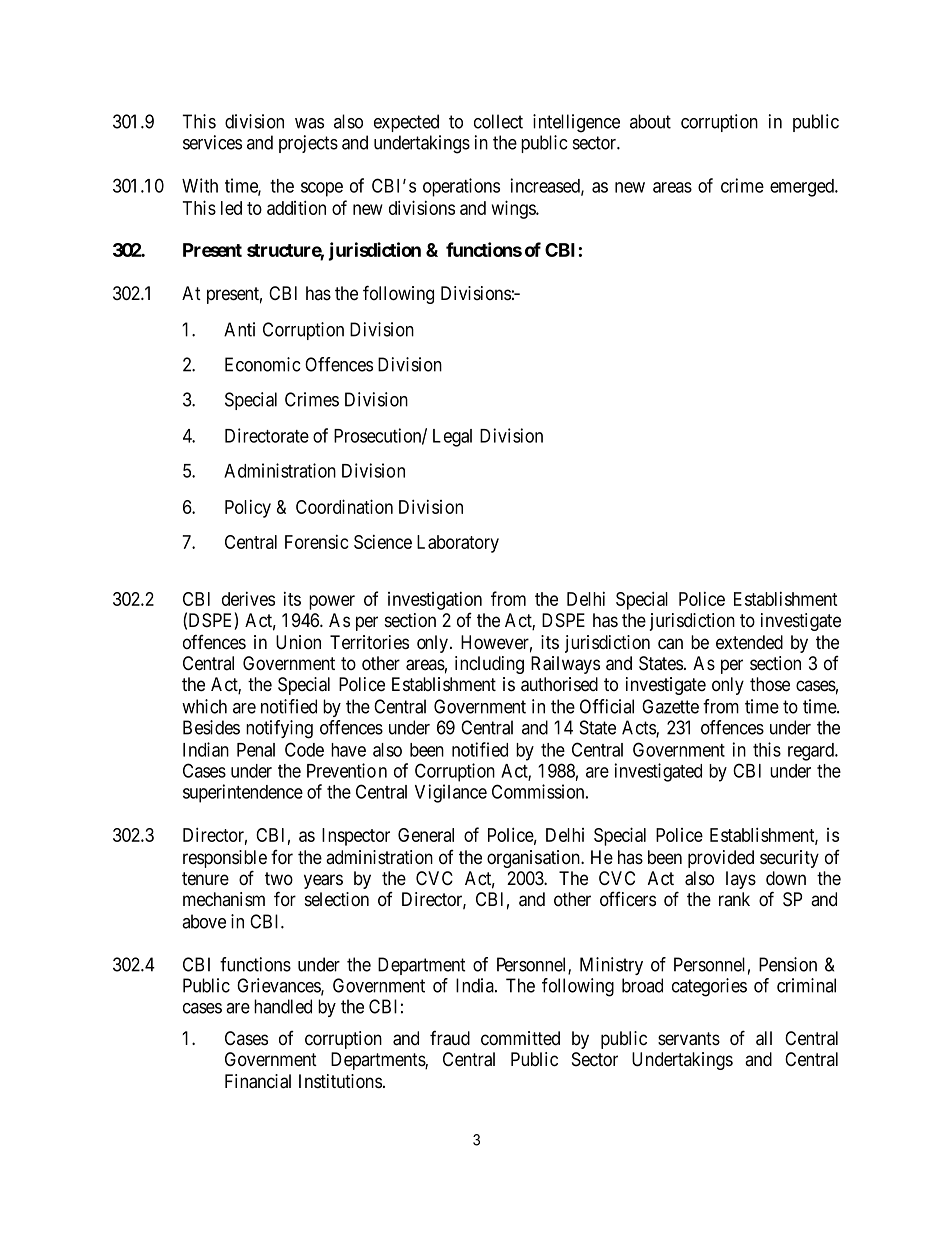 The width and height of the screenshot is (952, 1233). I want to click on all, so click(764, 1038).
